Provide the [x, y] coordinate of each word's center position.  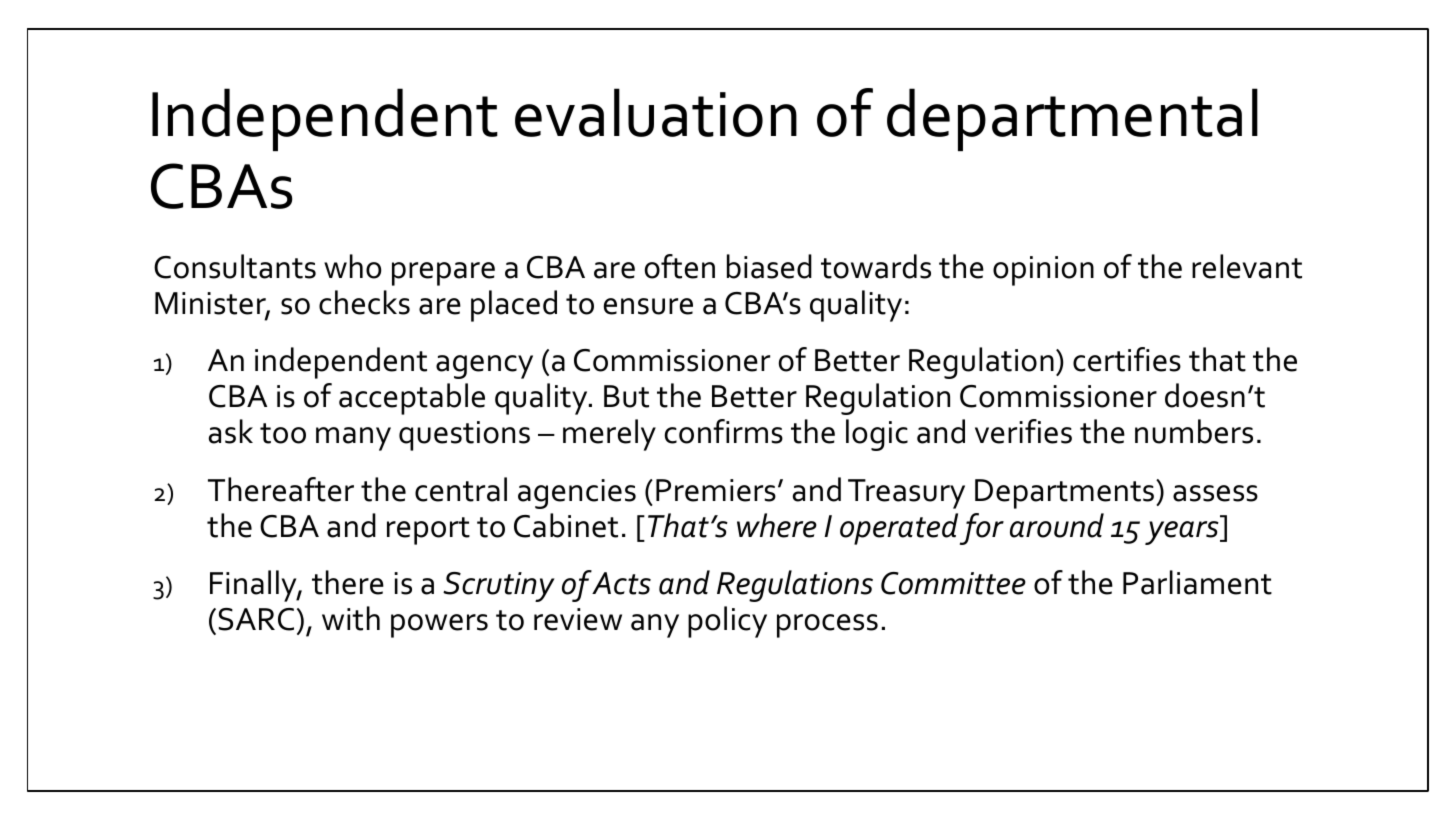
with [351, 618]
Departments [1066, 494]
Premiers [716, 490]
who [353, 266]
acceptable [412, 399]
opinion [1043, 271]
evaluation [656, 112]
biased [769, 266]
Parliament [1197, 582]
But [626, 396]
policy [727, 622]
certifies [1127, 359]
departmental [1072, 119]
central [461, 489]
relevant [1247, 266]
